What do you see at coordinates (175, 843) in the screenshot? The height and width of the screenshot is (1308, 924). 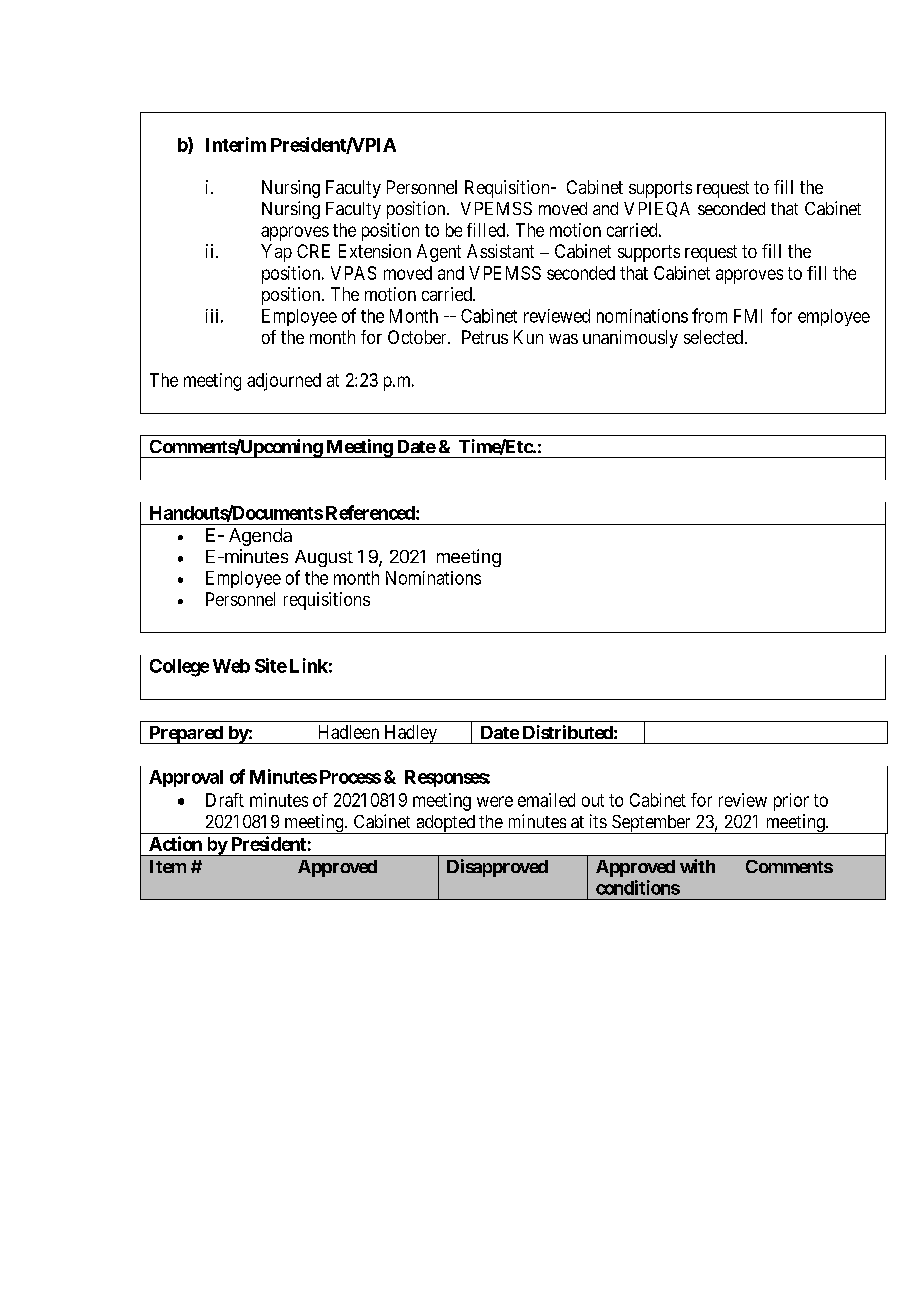 I see `Action` at bounding box center [175, 843].
